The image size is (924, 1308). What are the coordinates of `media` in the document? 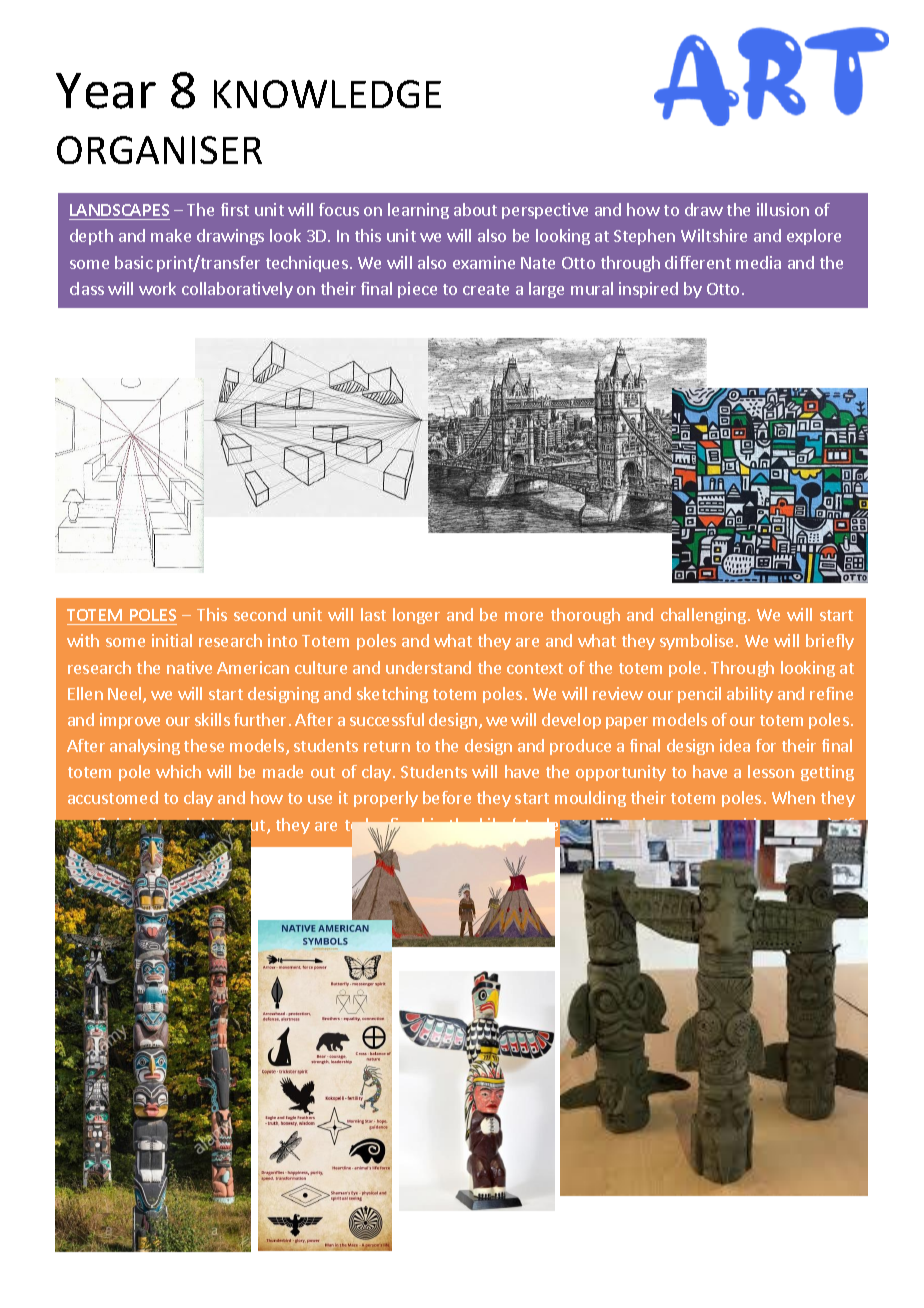 It's located at (758, 262).
